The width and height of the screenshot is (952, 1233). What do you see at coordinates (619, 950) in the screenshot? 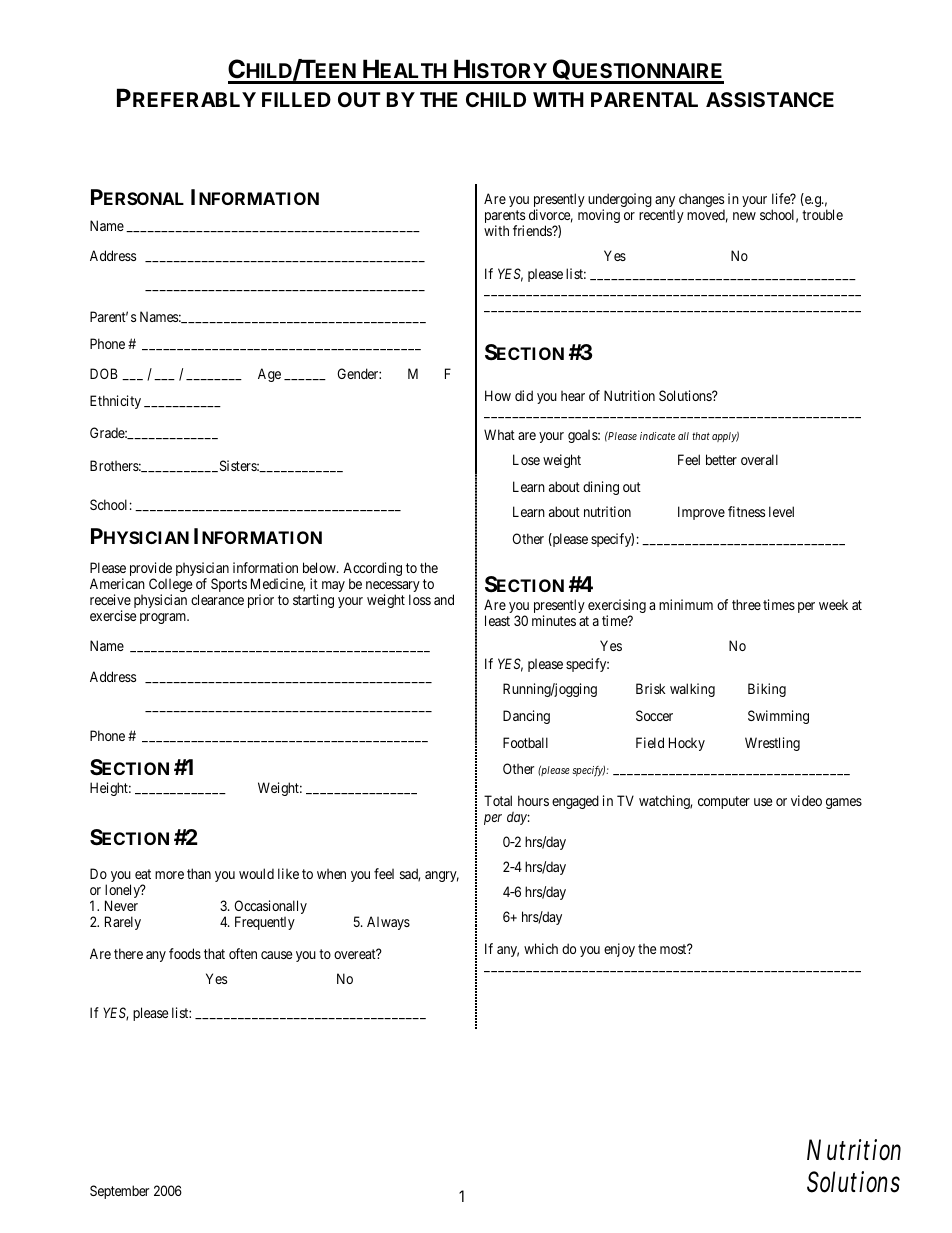
I see `enjoy` at bounding box center [619, 950].
